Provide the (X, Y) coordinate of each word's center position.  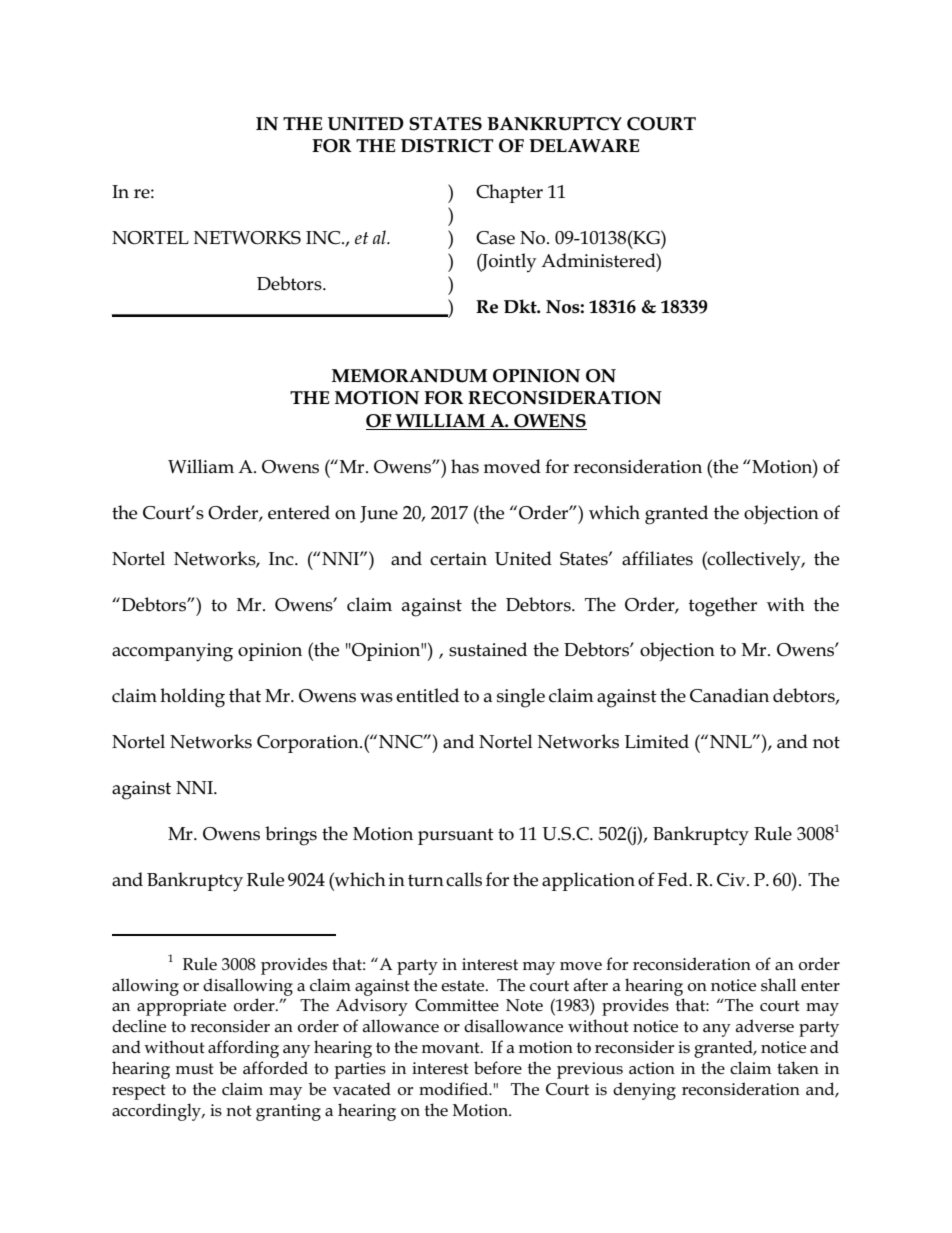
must (195, 1069)
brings (291, 836)
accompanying (172, 652)
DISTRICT (447, 146)
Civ (732, 880)
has (465, 466)
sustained (488, 649)
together (723, 607)
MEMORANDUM (409, 376)
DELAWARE (584, 145)
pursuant (456, 836)
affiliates (657, 558)
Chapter (509, 193)
